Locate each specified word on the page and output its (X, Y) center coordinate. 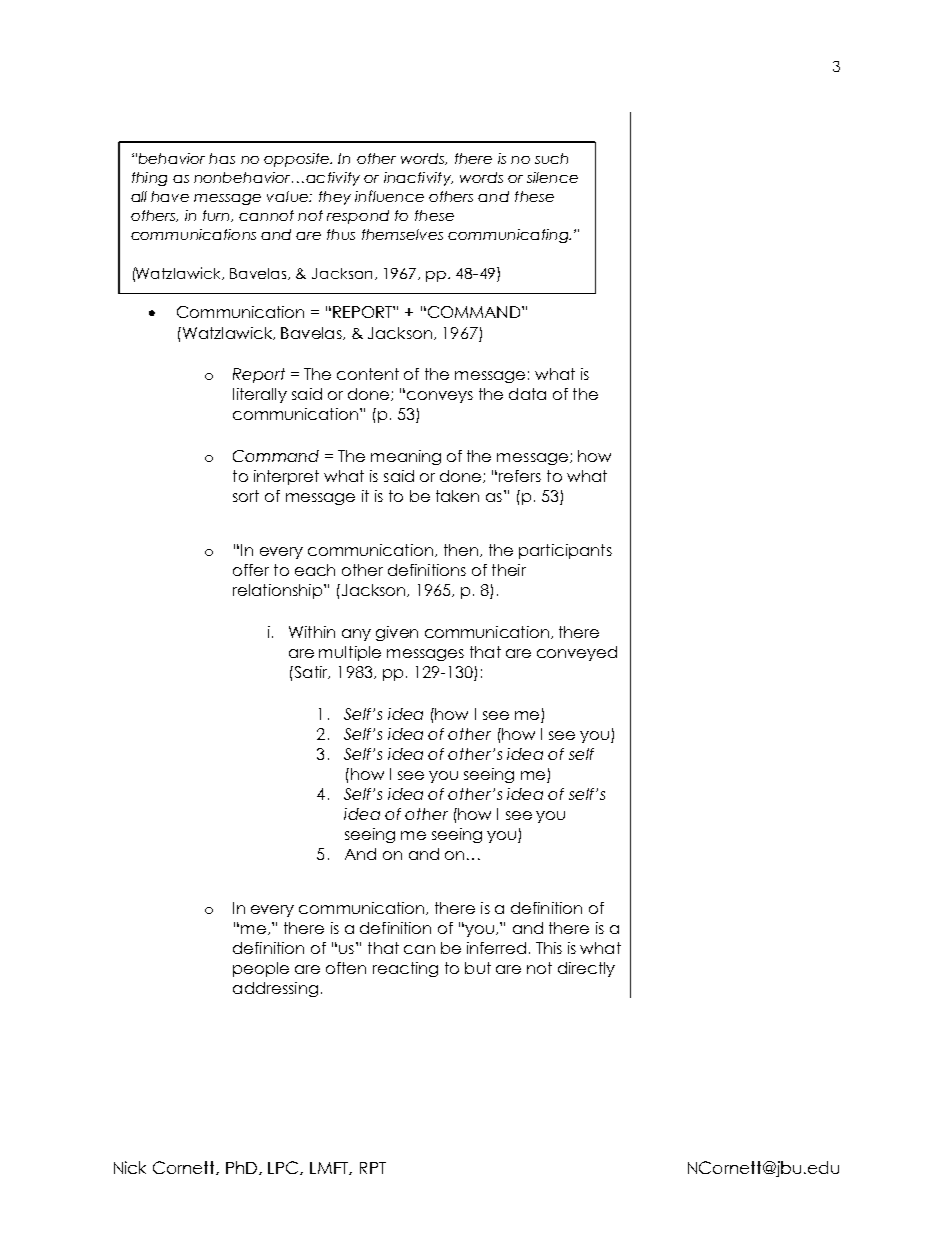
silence (552, 177)
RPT (373, 1168)
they (335, 198)
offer (251, 570)
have (170, 196)
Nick (130, 1167)
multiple (350, 653)
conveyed (577, 653)
